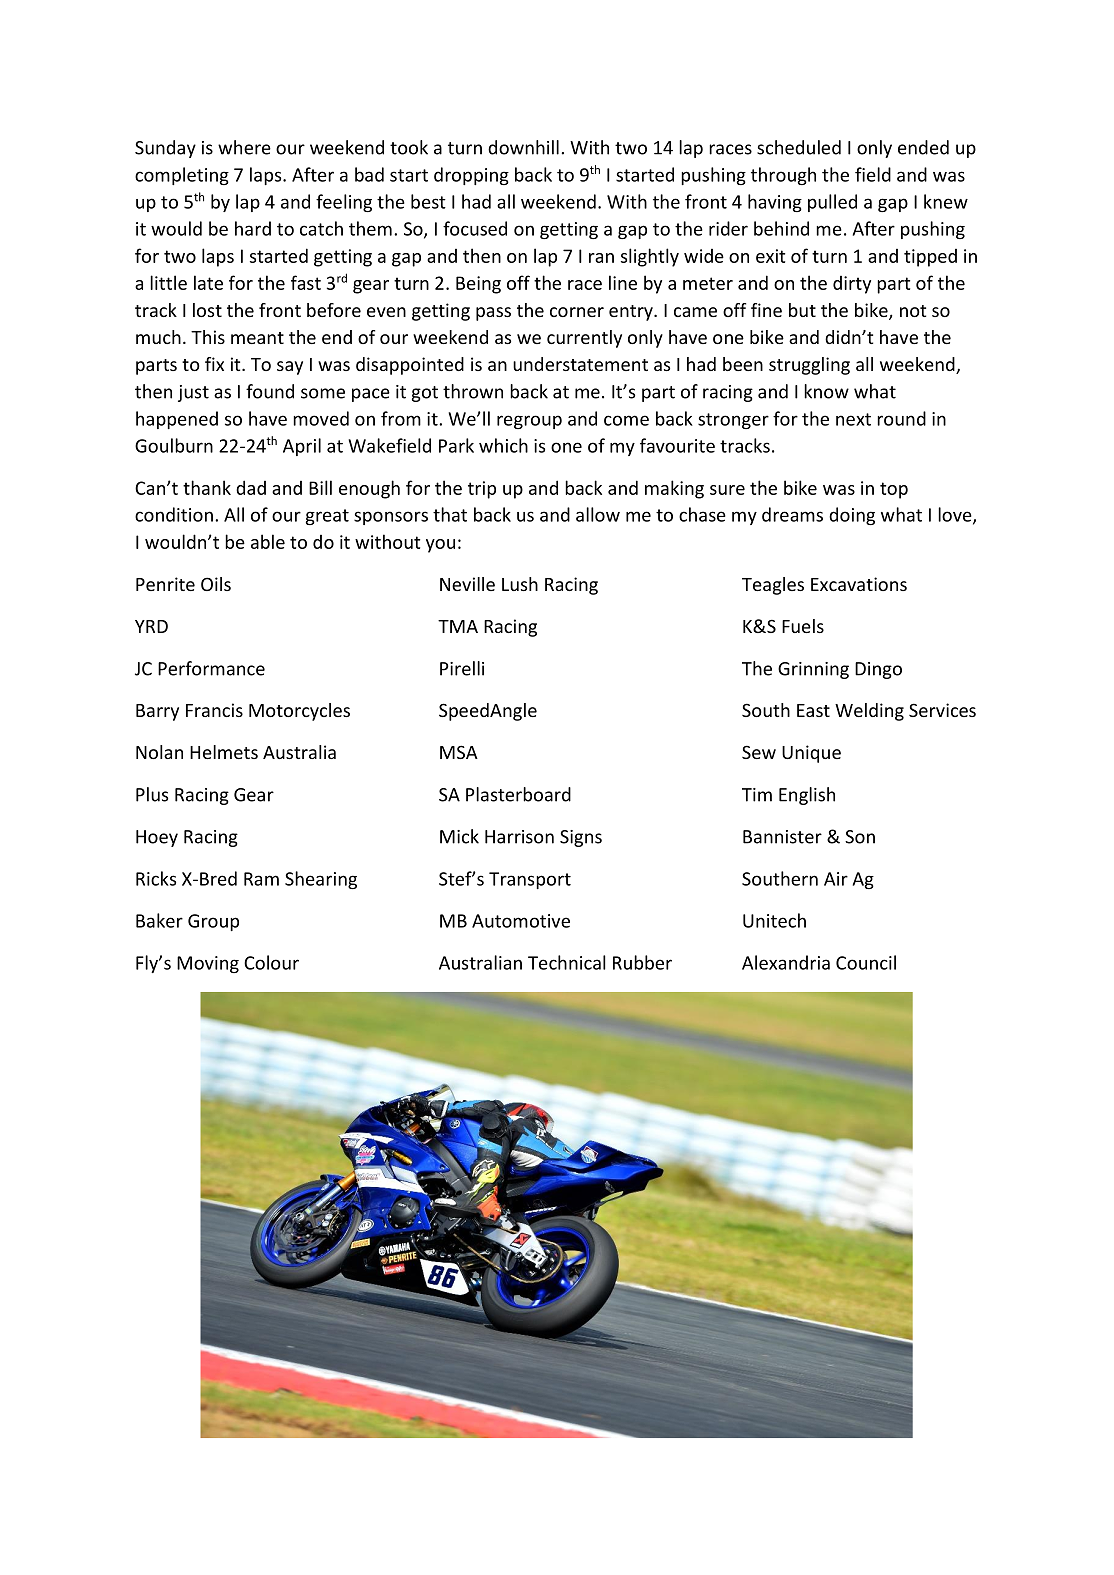  What do you see at coordinates (520, 584) in the image?
I see `Lush` at bounding box center [520, 584].
